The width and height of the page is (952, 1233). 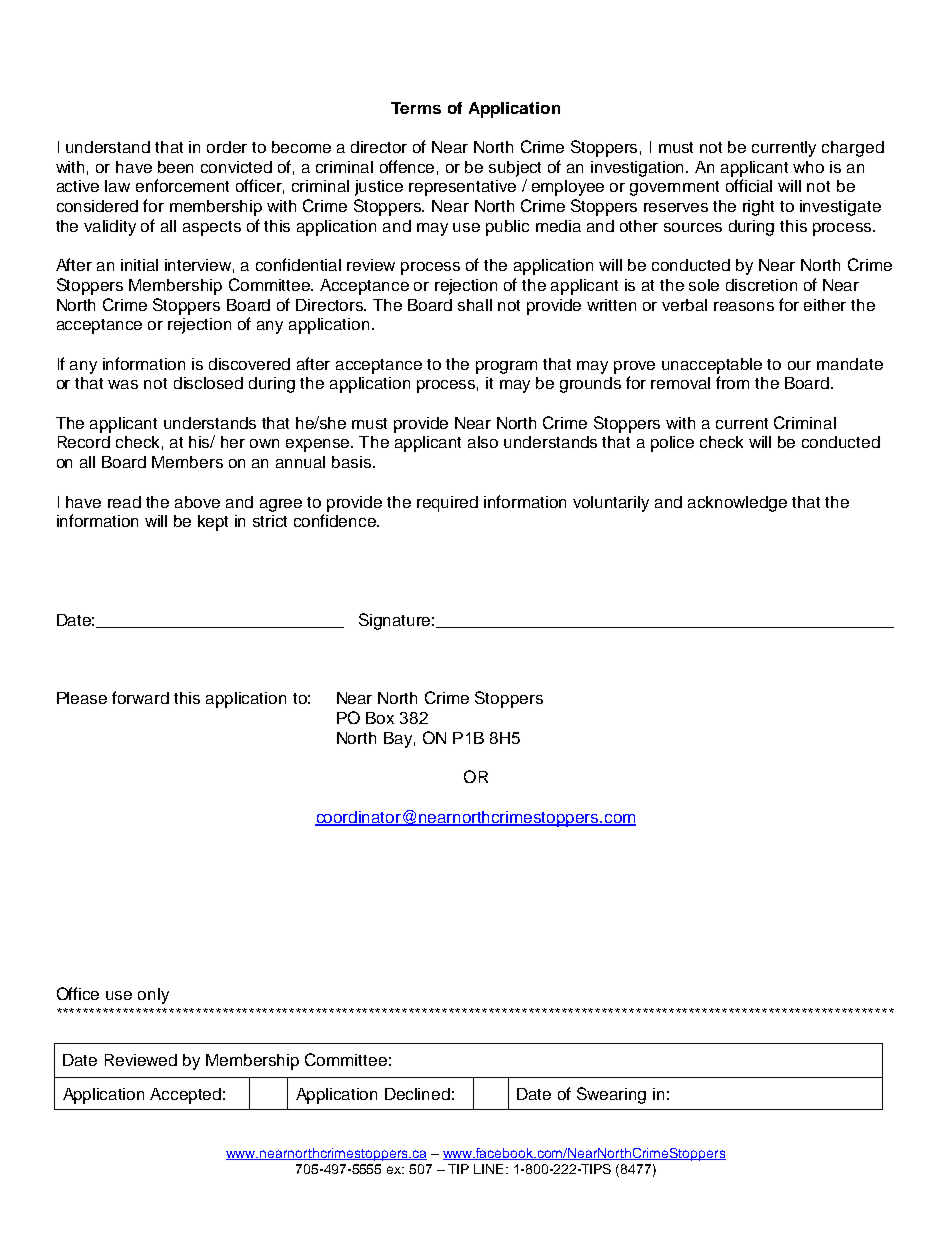 I want to click on also, so click(x=483, y=442).
